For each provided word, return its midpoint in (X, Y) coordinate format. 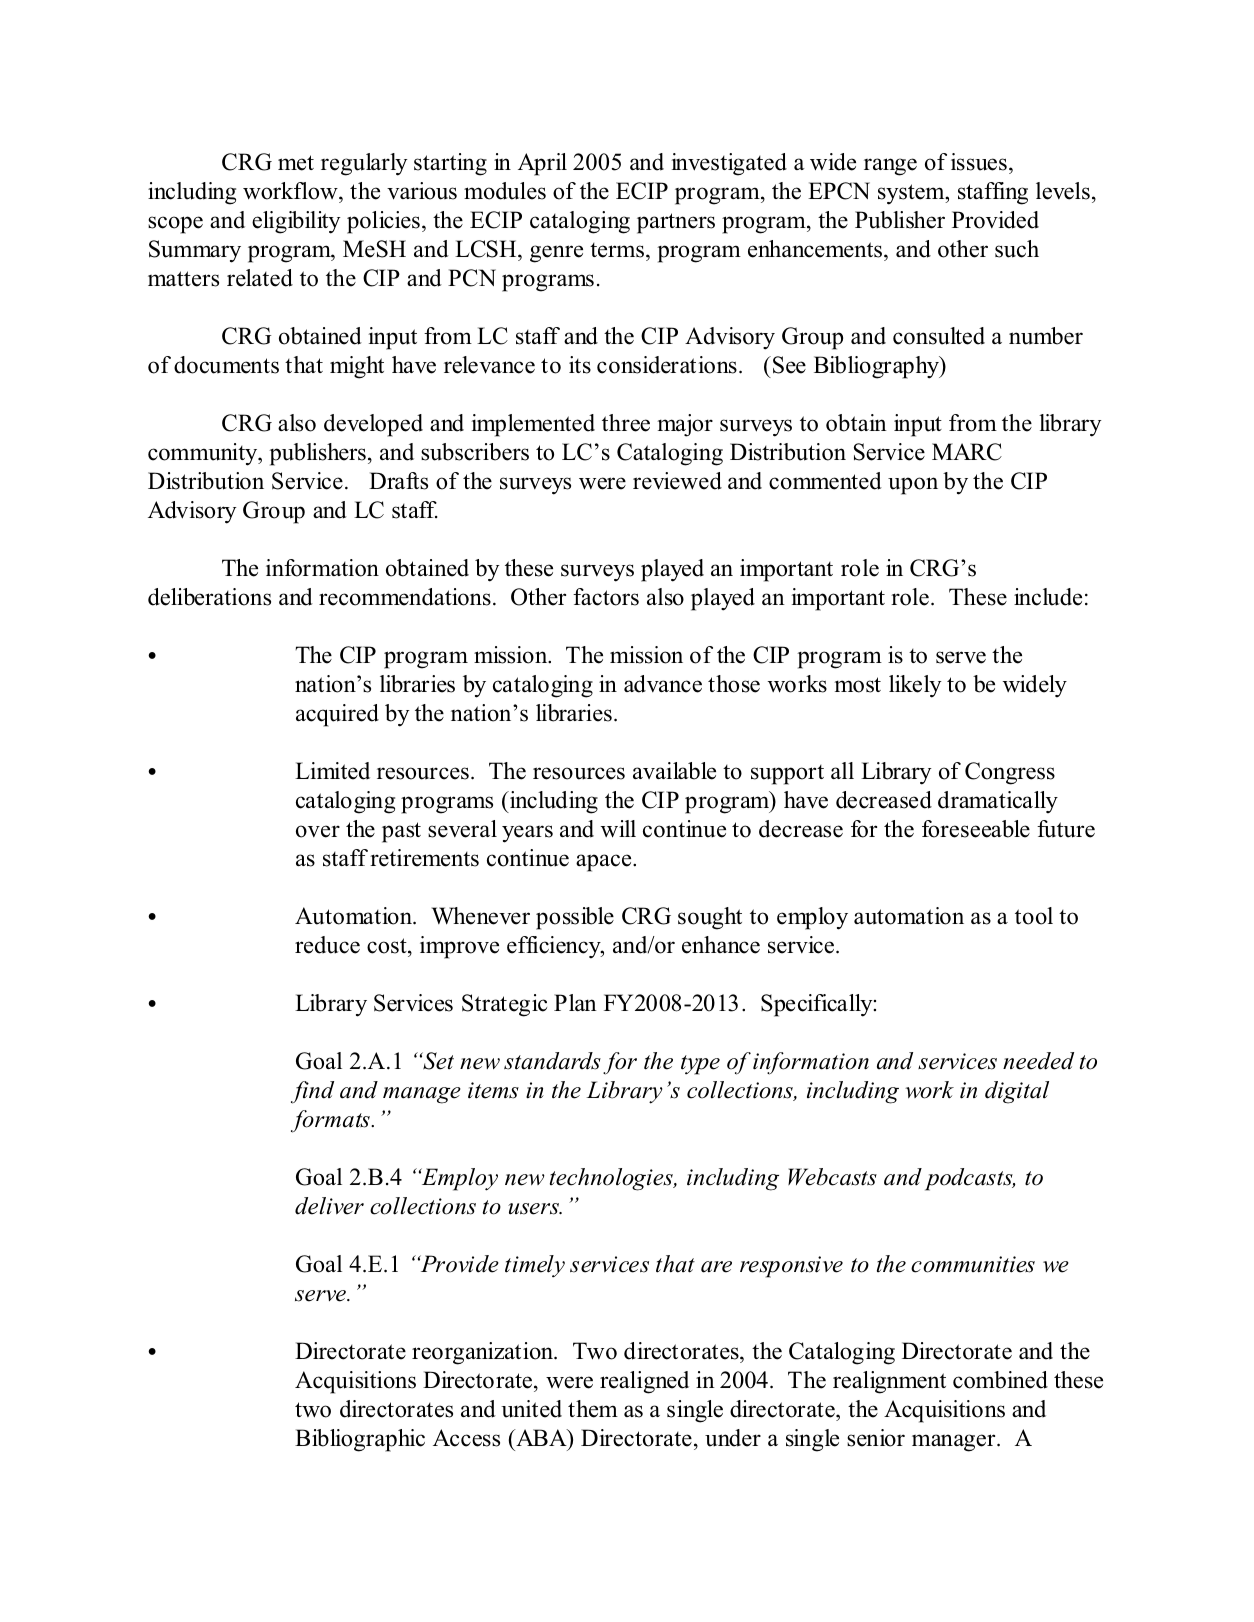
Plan (575, 1002)
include (1048, 597)
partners (676, 223)
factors (606, 597)
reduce (327, 945)
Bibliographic (360, 1440)
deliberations (209, 597)
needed (1038, 1061)
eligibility (296, 222)
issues (979, 162)
